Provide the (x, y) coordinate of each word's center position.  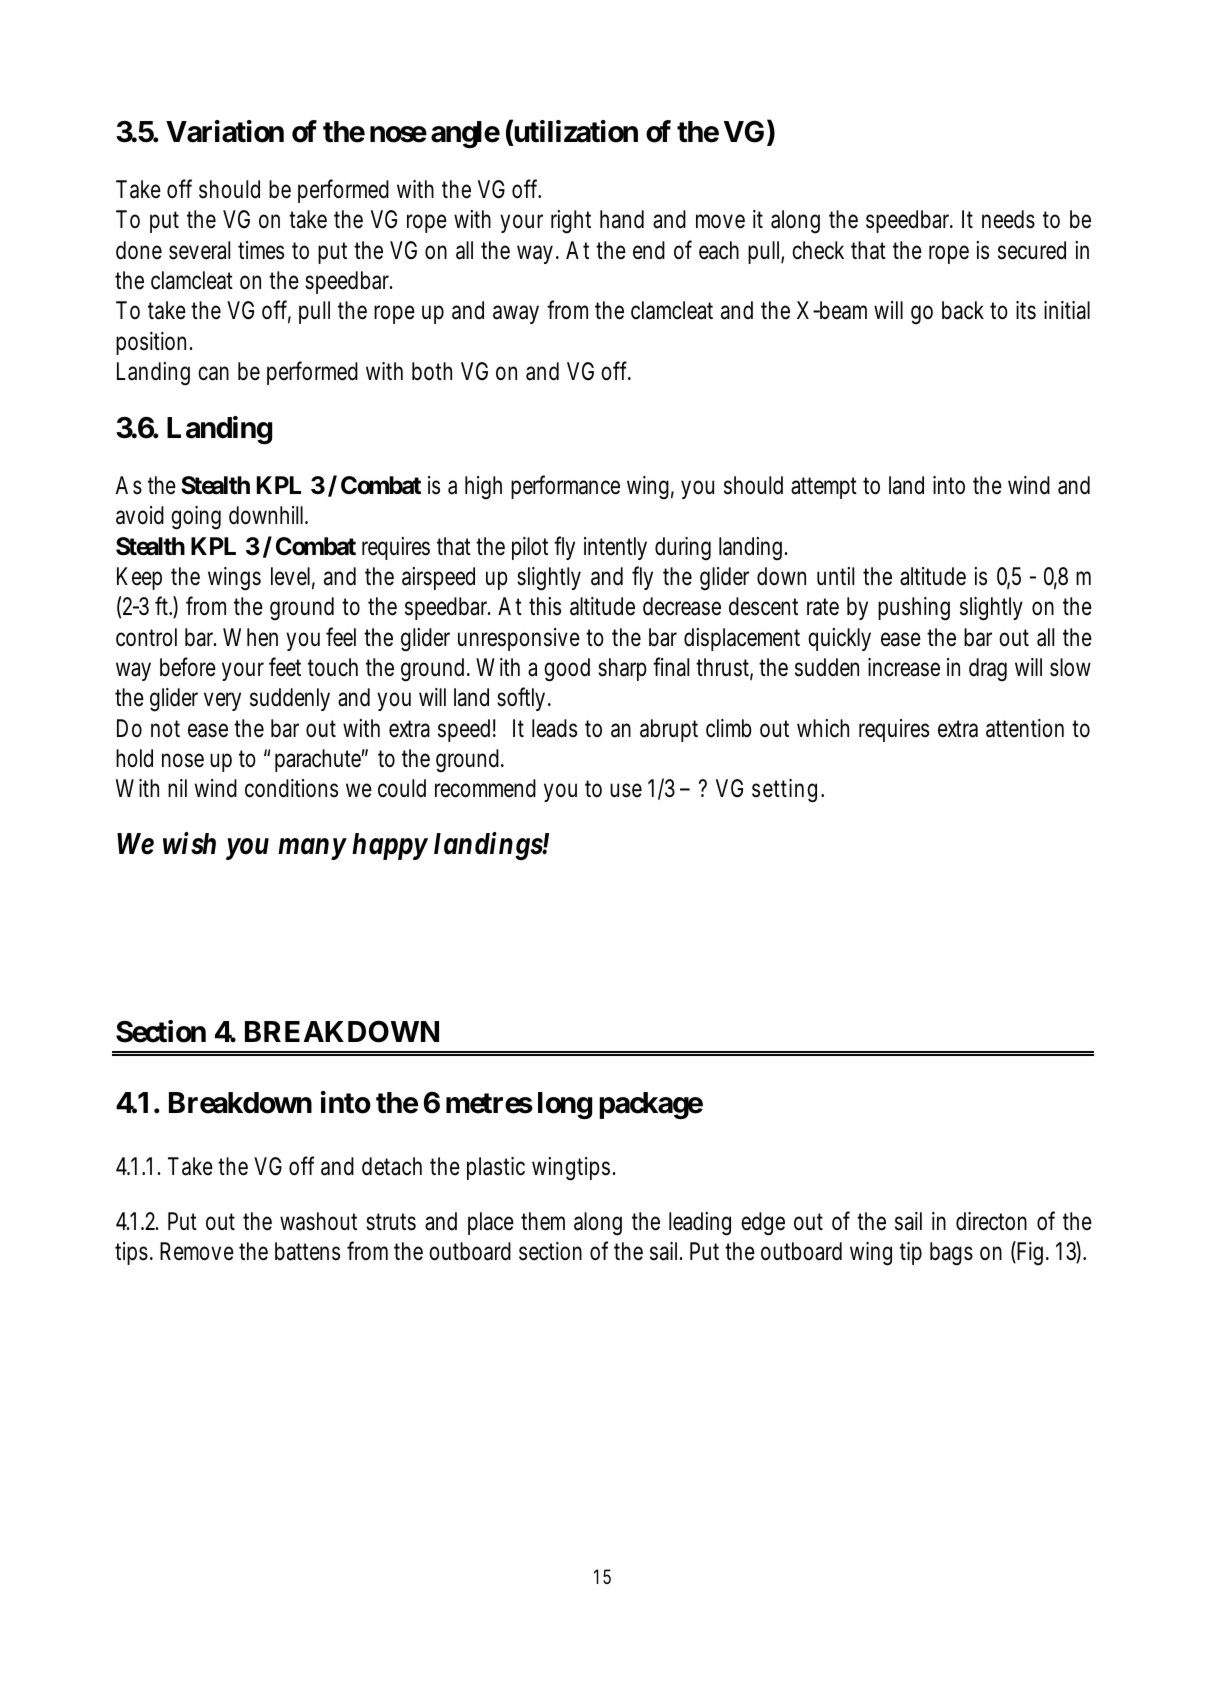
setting (784, 791)
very (222, 702)
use (626, 791)
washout (318, 1221)
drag (988, 669)
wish (189, 843)
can (213, 374)
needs (1008, 219)
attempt (824, 488)
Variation (225, 131)
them (543, 1221)
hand (622, 219)
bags (951, 1254)
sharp (622, 669)
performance (565, 487)
